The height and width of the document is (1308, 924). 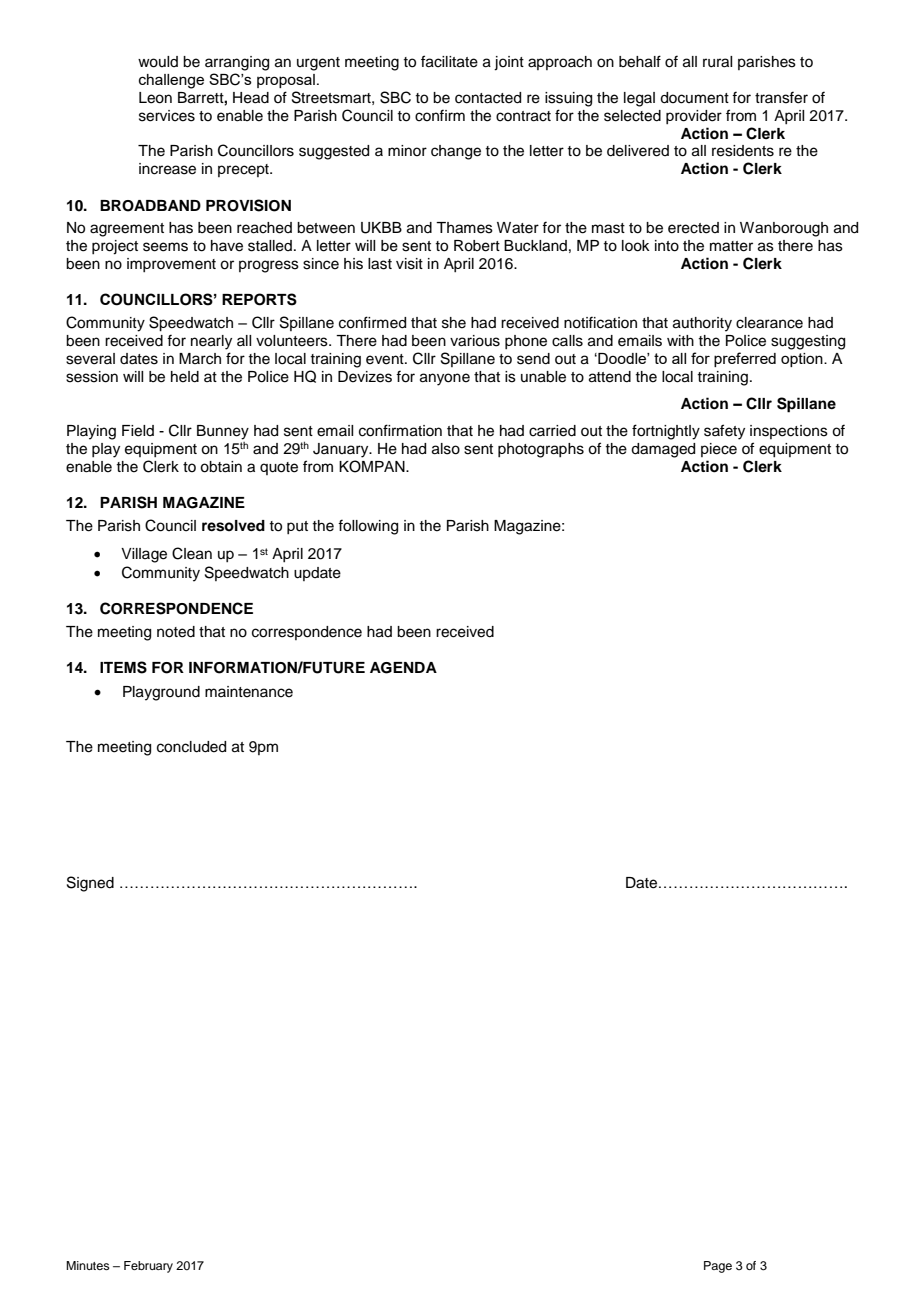 I want to click on piece, so click(x=719, y=450).
